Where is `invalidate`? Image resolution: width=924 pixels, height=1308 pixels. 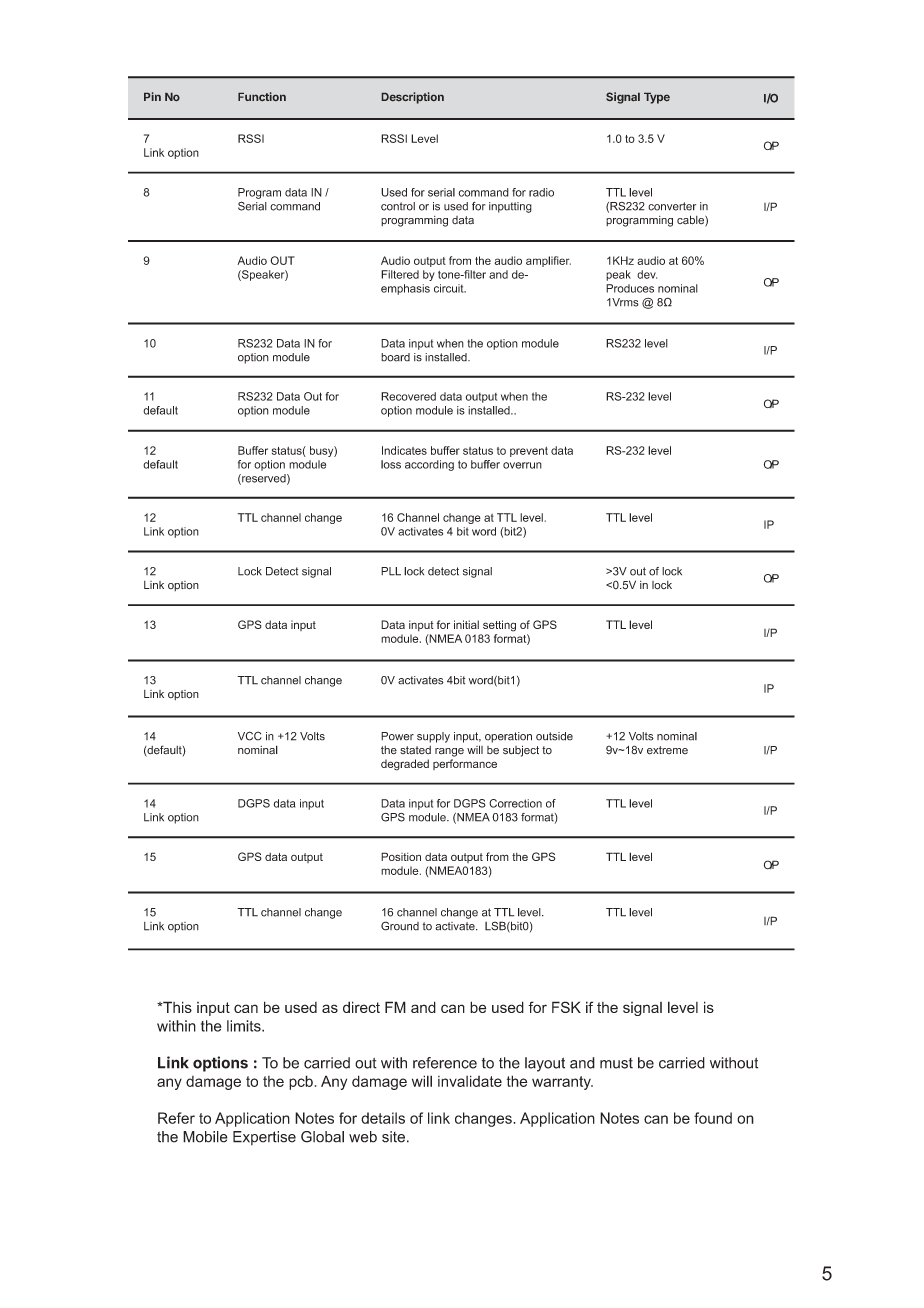 invalidate is located at coordinates (470, 1081).
